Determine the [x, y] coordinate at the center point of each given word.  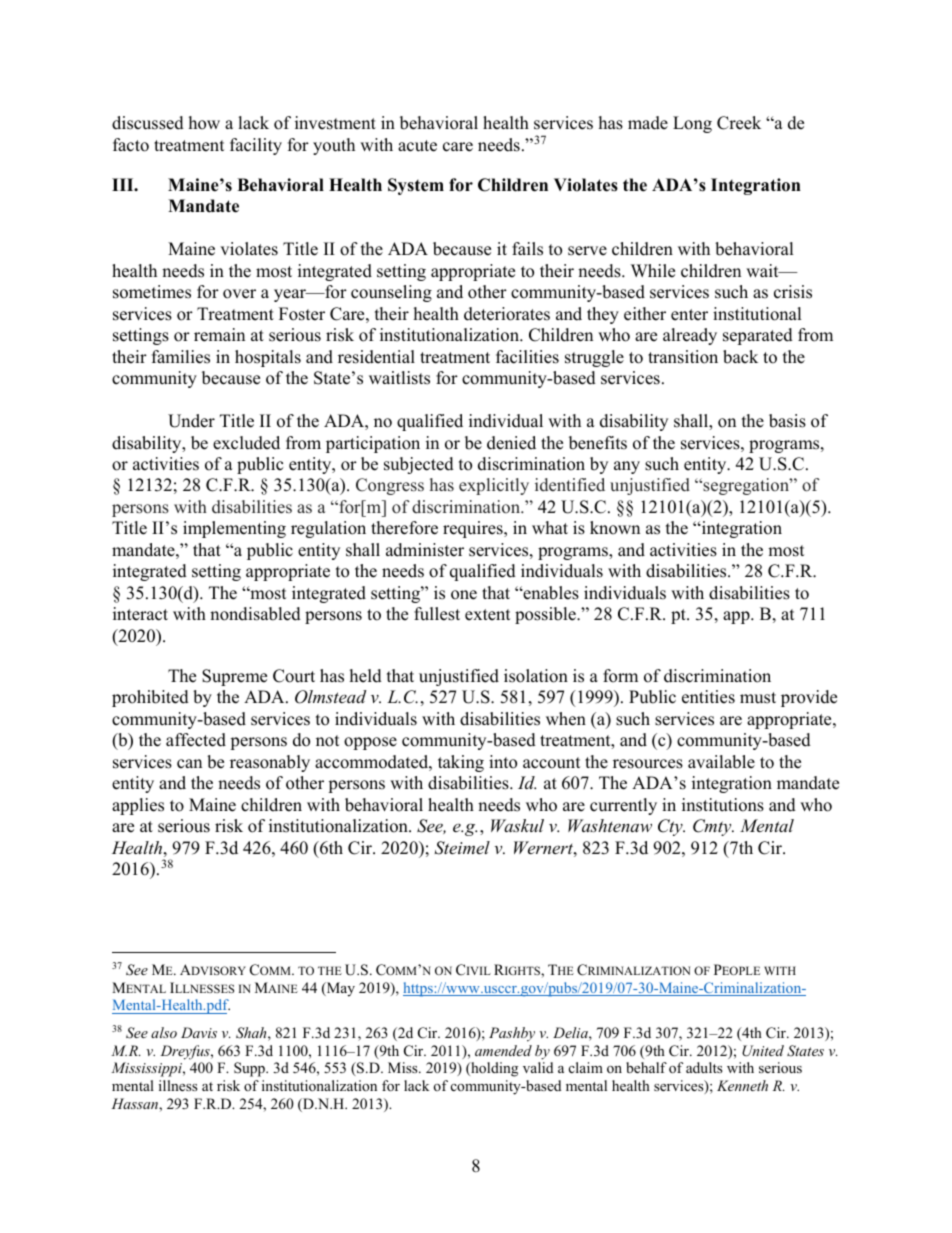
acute [417, 146]
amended [503, 1050]
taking [461, 763]
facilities [527, 357]
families [181, 357]
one [464, 595]
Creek [739, 123]
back [740, 357]
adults [704, 1067]
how [204, 123]
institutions [723, 805]
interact [140, 614]
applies [138, 806]
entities [708, 697]
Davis [199, 1032]
